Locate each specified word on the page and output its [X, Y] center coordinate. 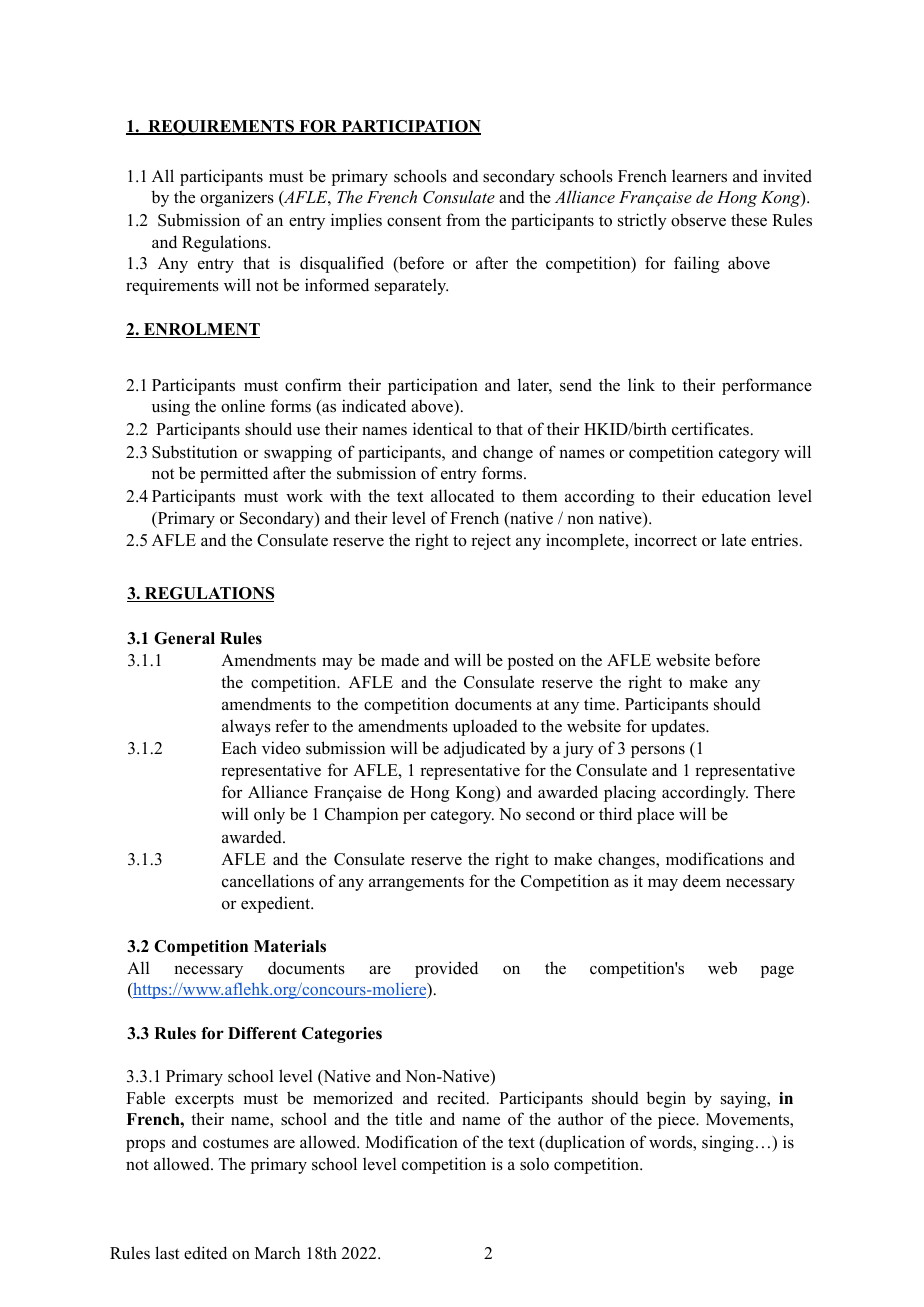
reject [491, 541]
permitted [234, 474]
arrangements [416, 883]
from [463, 220]
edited [205, 1253]
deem [702, 881]
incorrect [665, 540]
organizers [237, 198]
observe [698, 220]
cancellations [268, 881]
